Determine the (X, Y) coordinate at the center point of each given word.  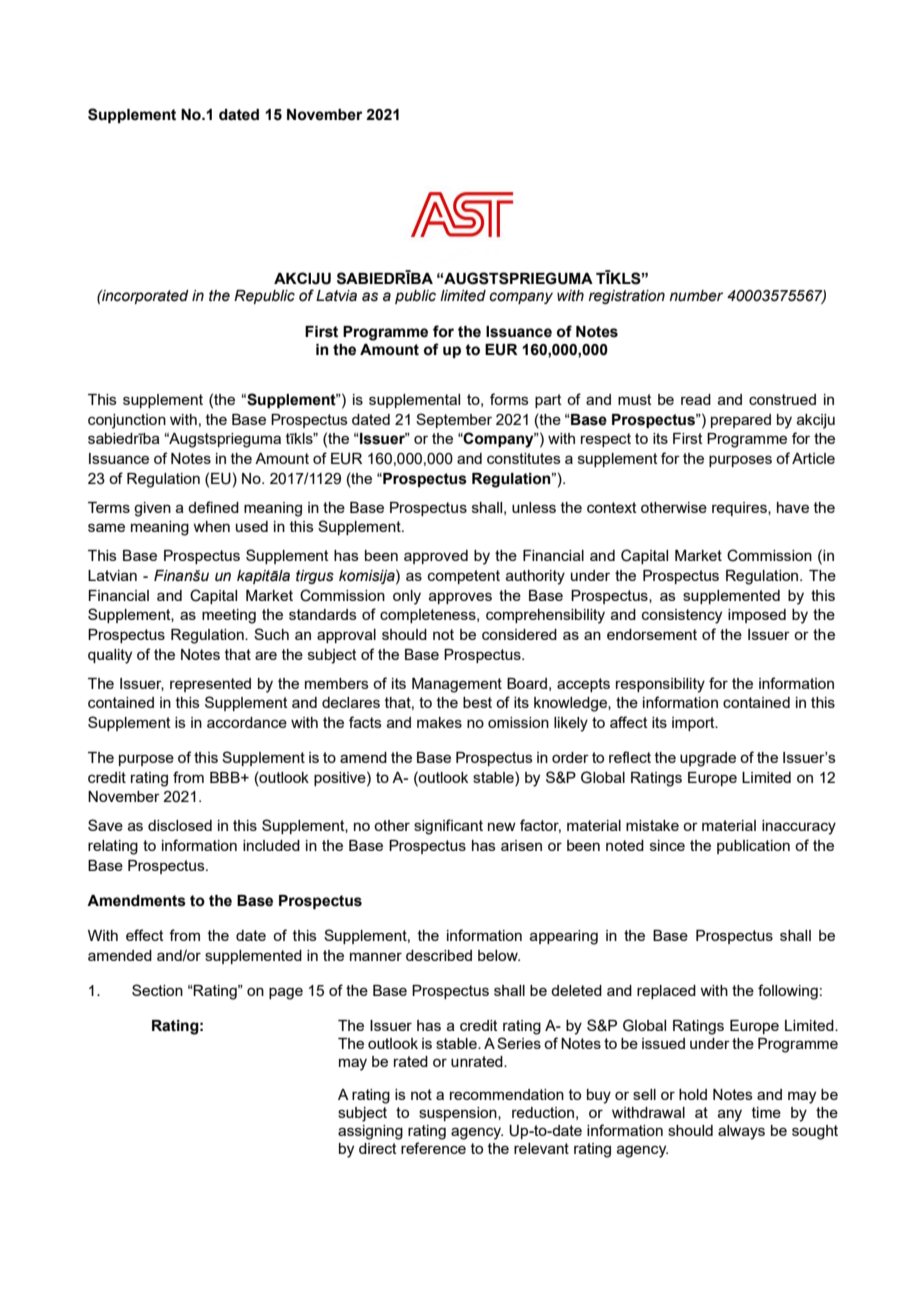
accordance (247, 722)
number (696, 296)
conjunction (127, 421)
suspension (459, 1114)
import (694, 724)
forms (509, 399)
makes (439, 722)
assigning (370, 1132)
